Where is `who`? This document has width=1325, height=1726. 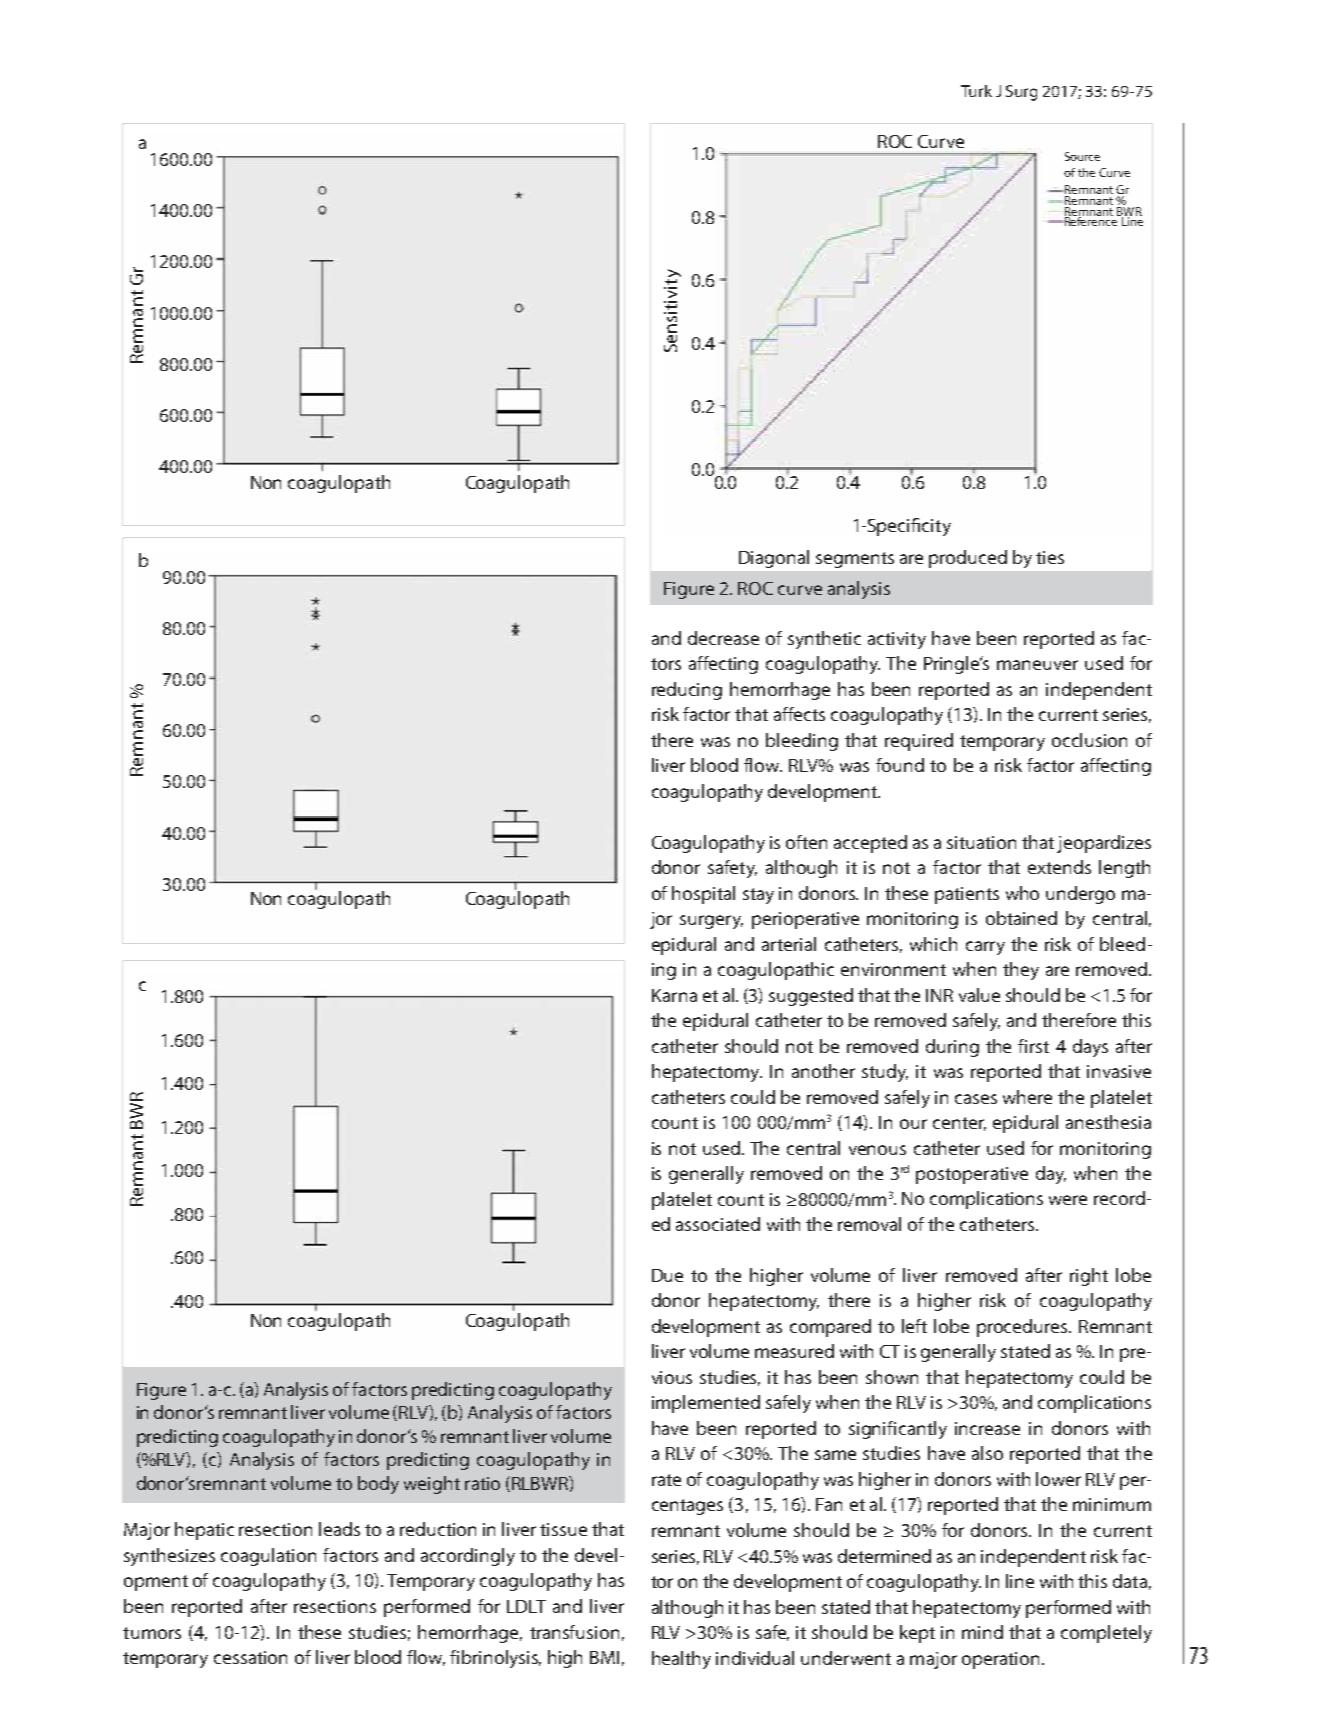 who is located at coordinates (1022, 893).
